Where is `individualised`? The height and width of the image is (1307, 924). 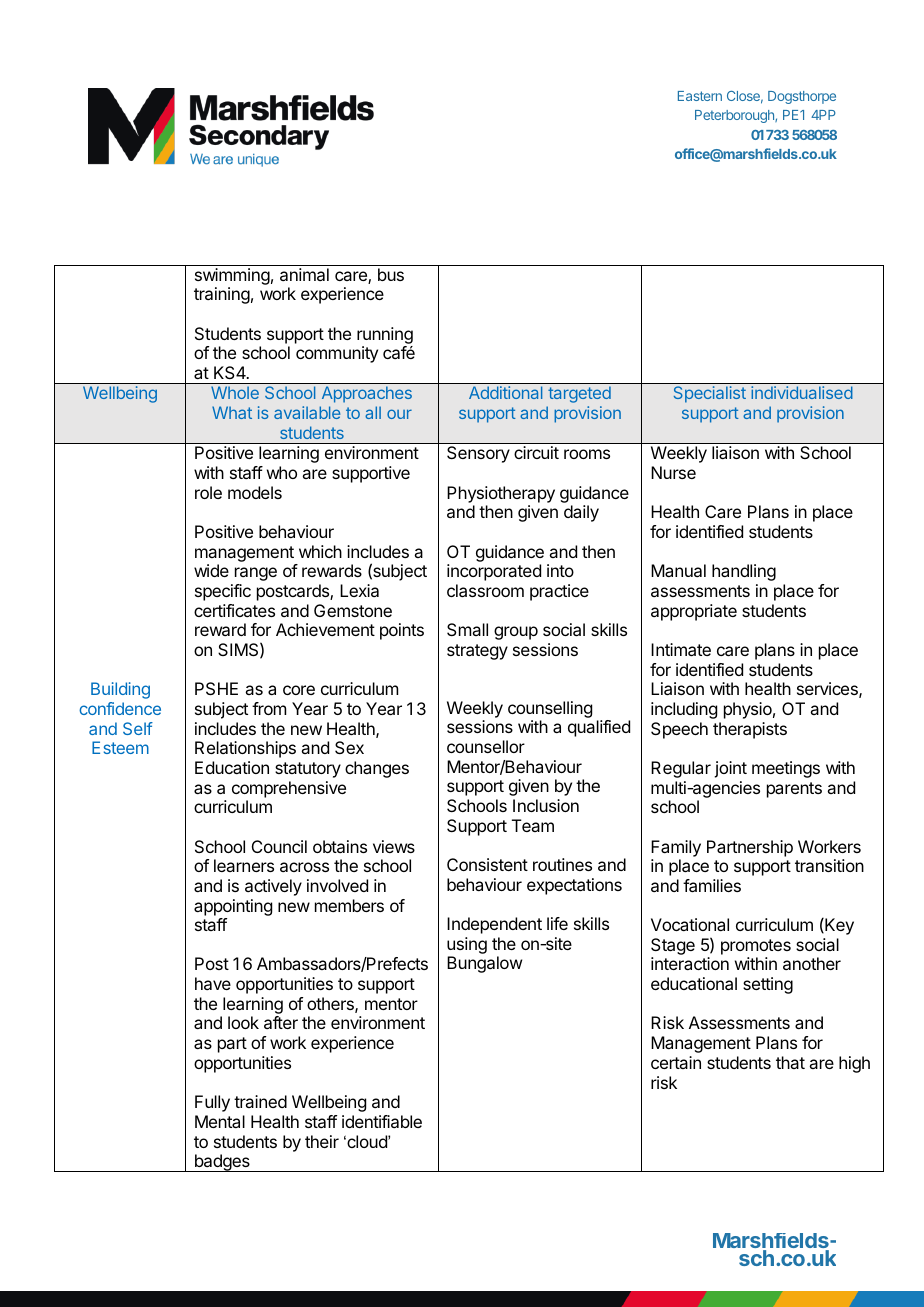 individualised is located at coordinates (802, 392).
